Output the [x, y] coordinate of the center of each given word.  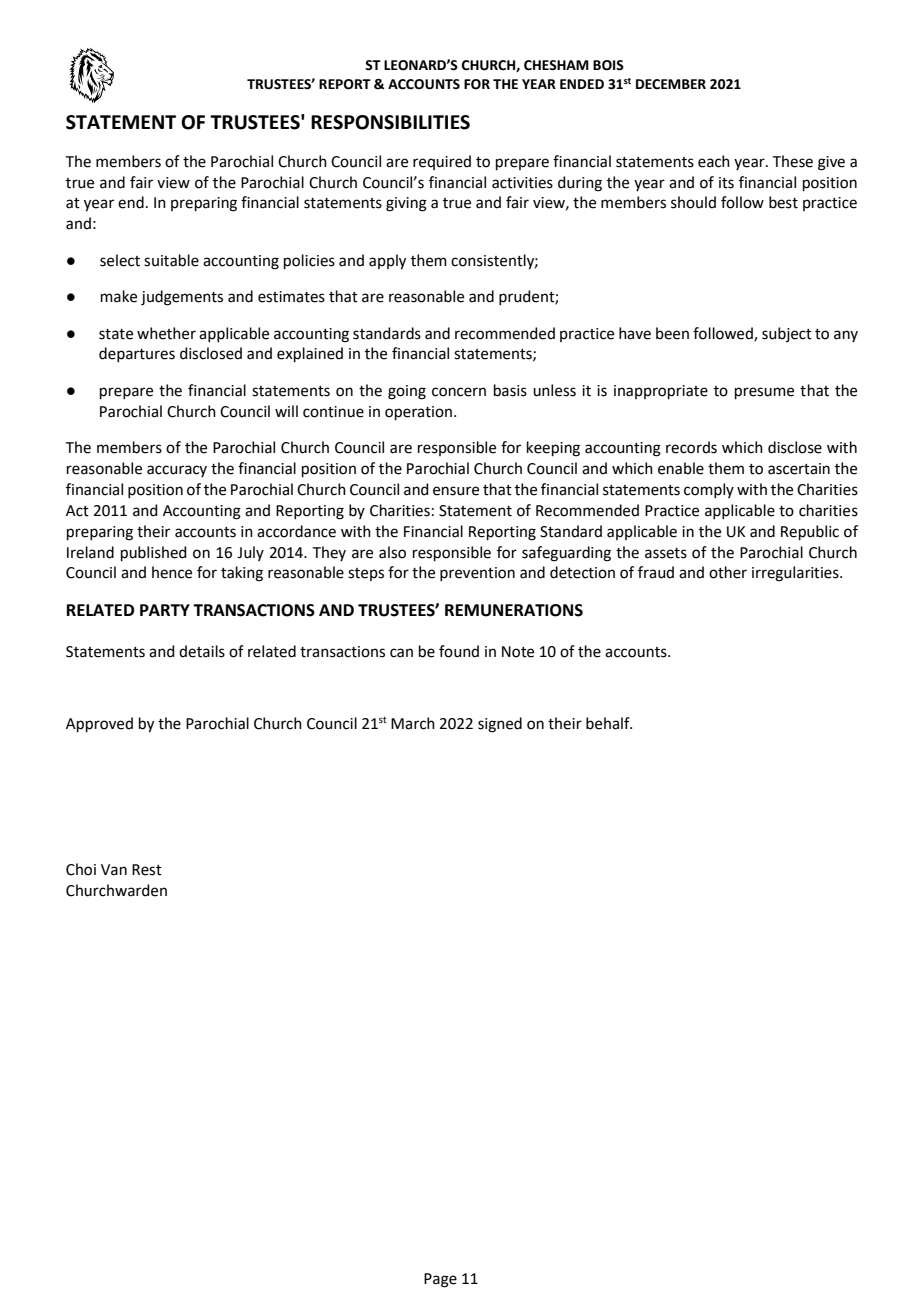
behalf [609, 723]
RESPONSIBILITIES [390, 122]
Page [440, 1280]
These [793, 161]
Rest [147, 870]
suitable [171, 260]
